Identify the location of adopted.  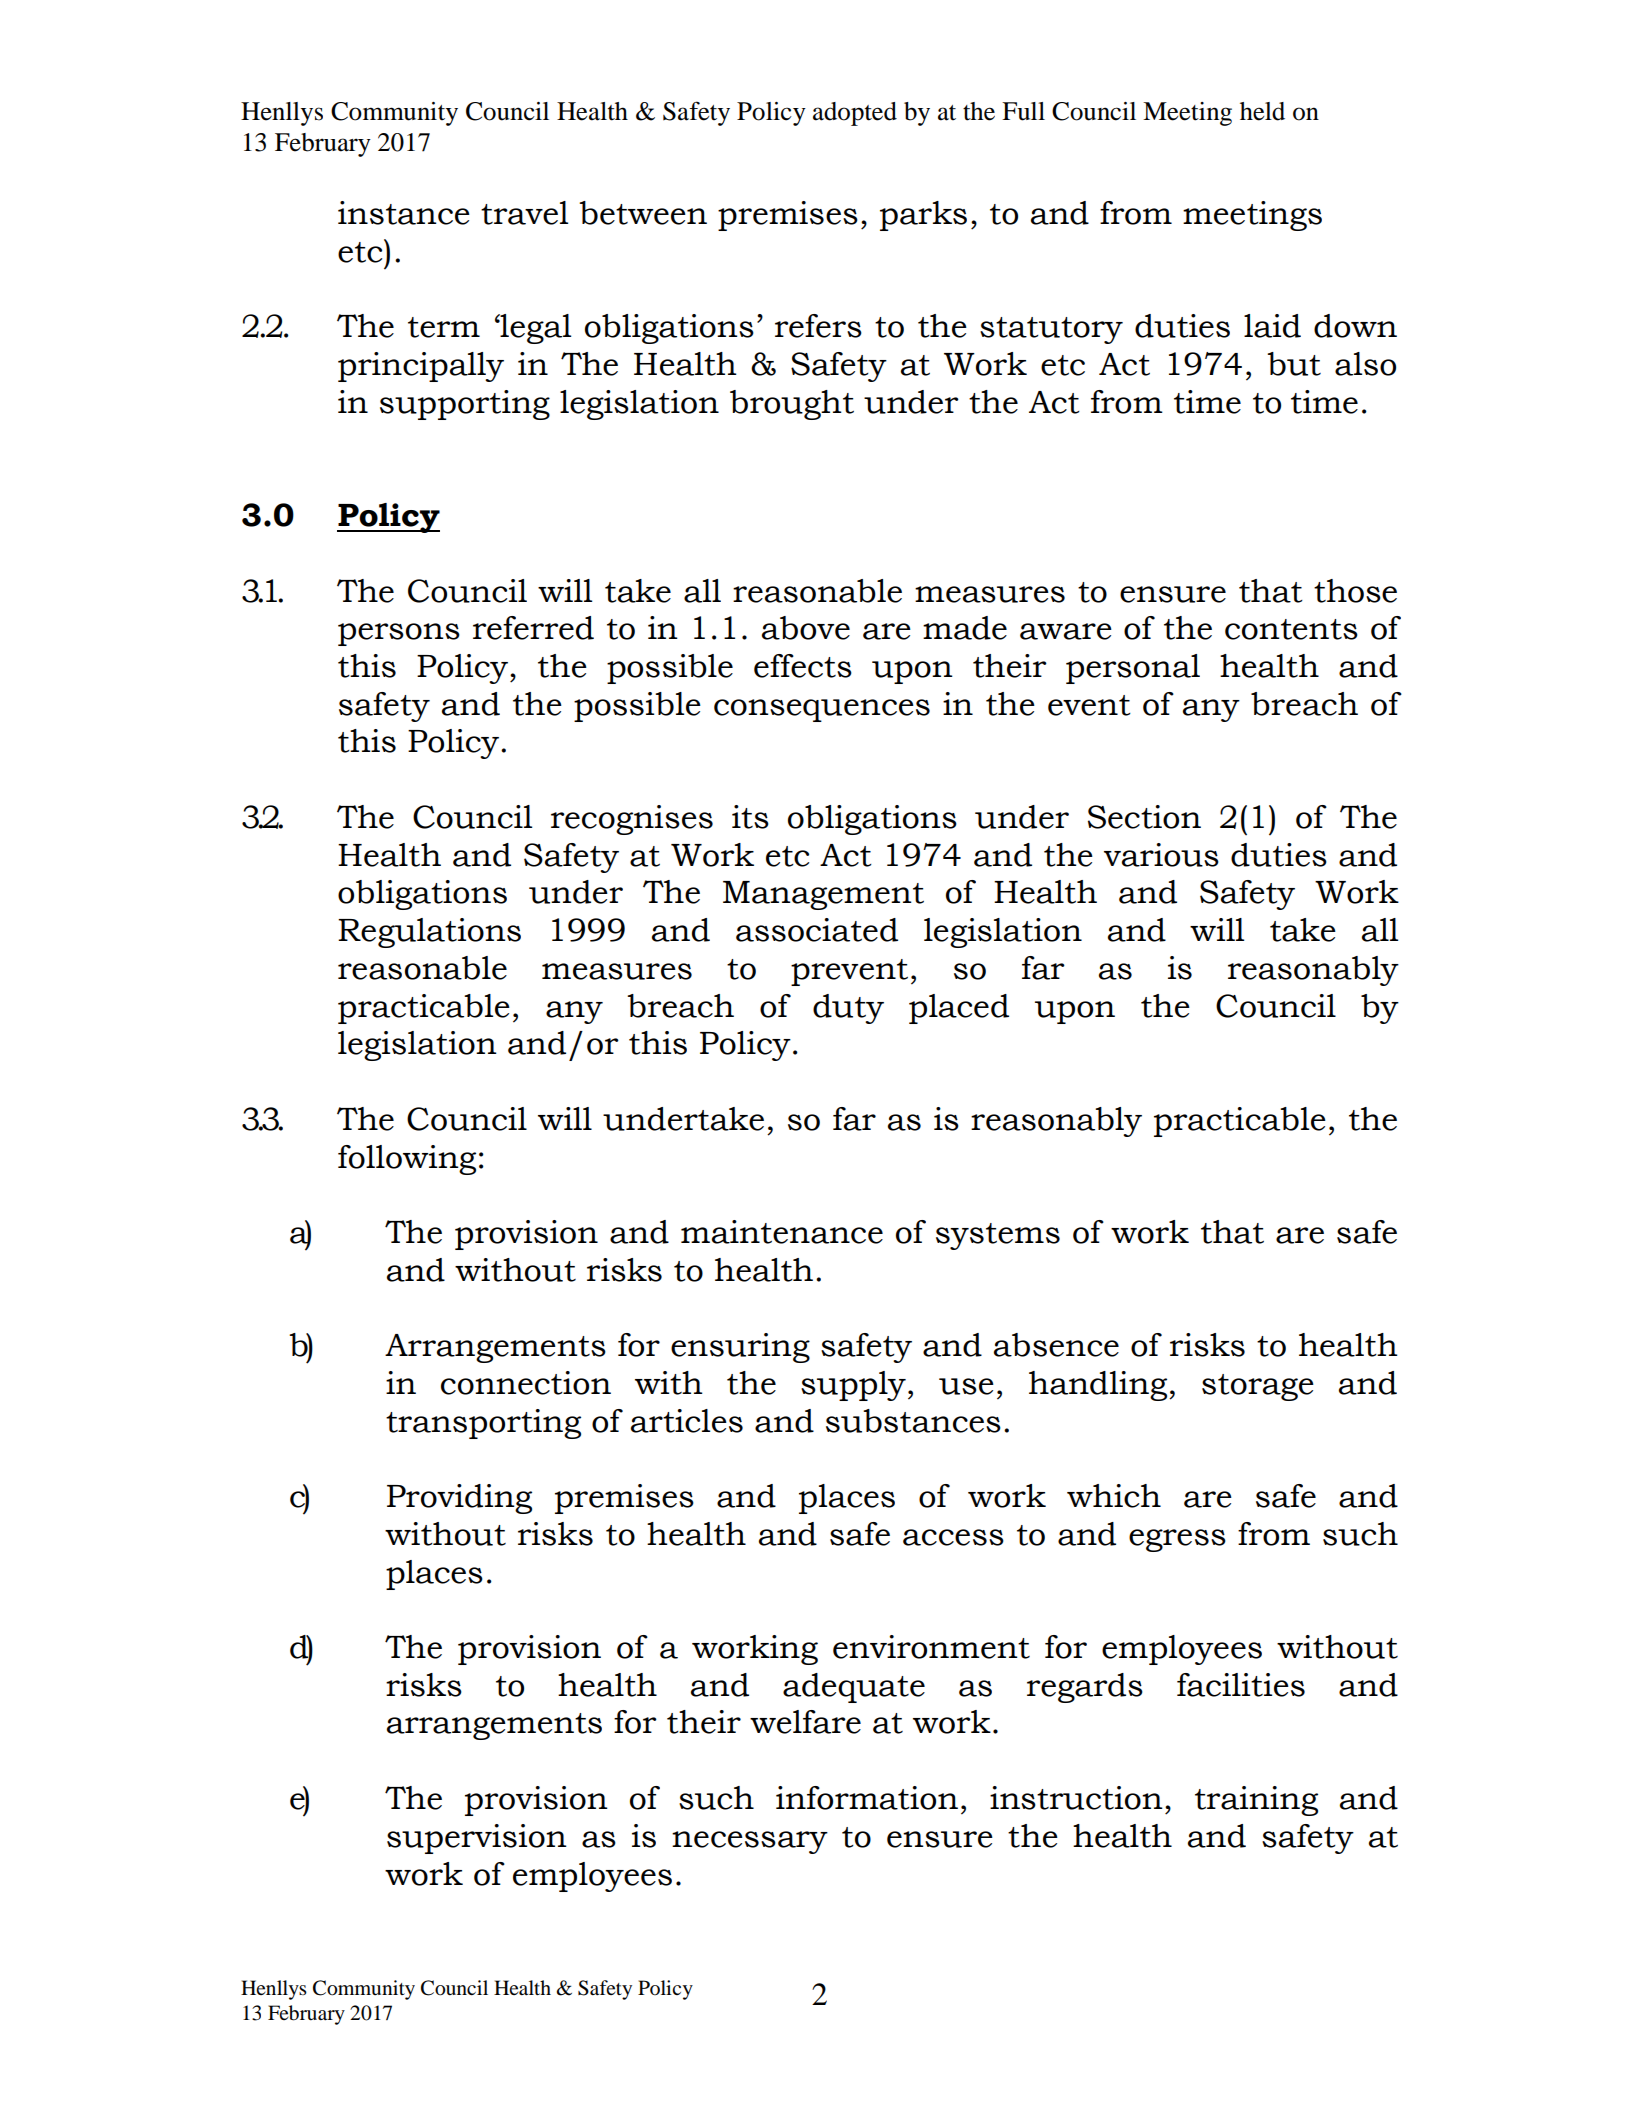
(855, 114).
